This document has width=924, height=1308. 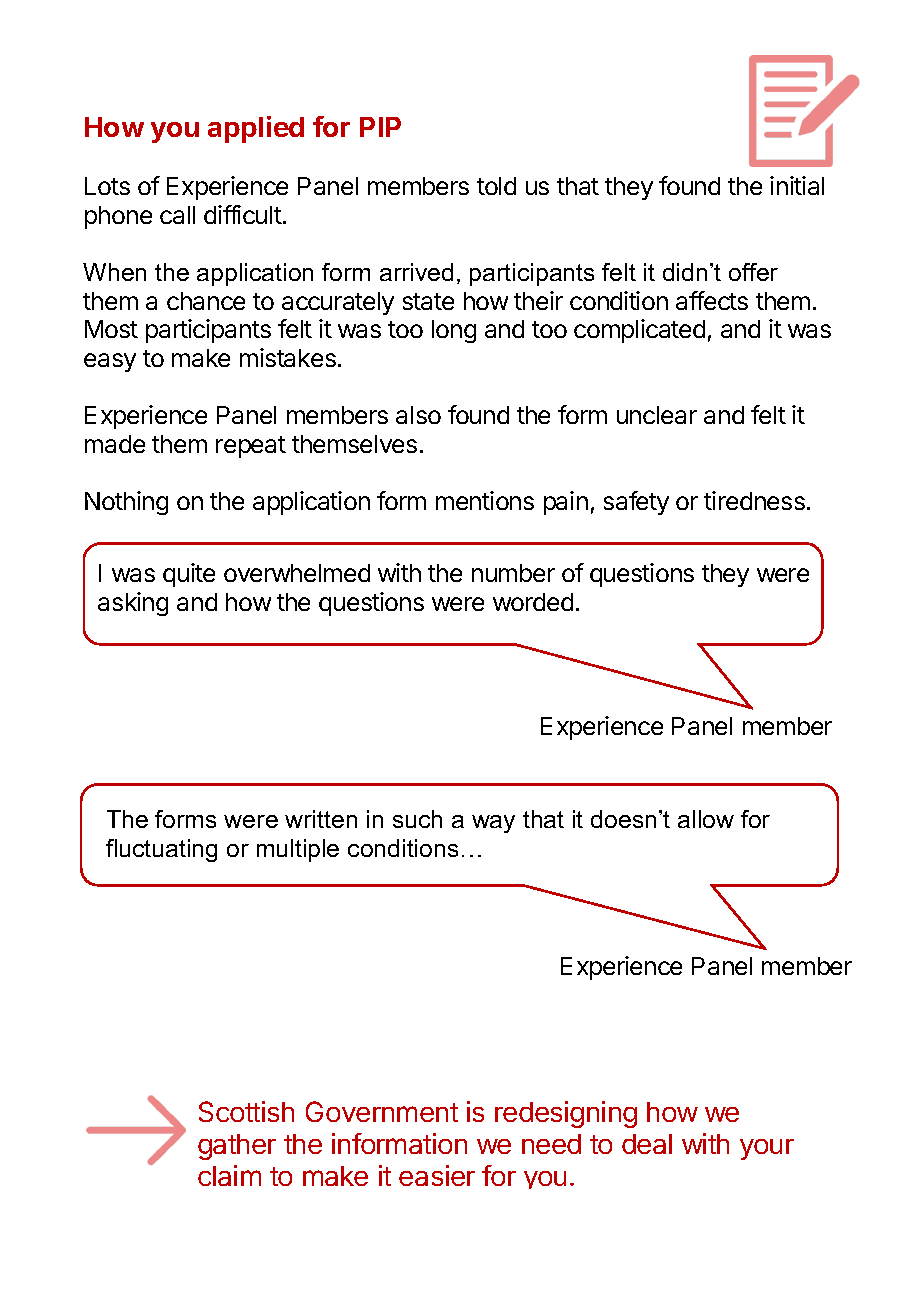 I want to click on allow, so click(x=706, y=819).
